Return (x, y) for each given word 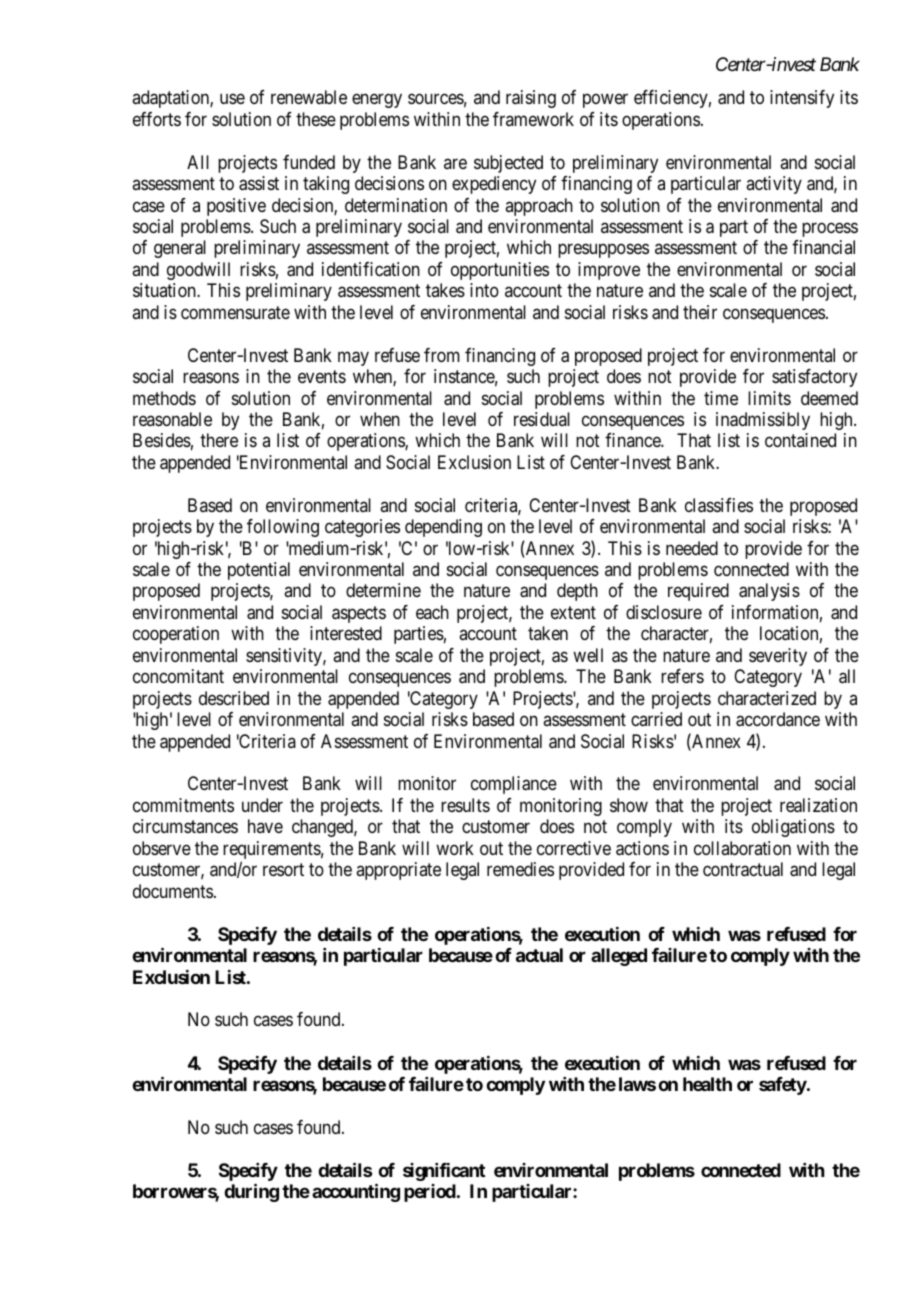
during (251, 1192)
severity (778, 657)
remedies (520, 869)
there (219, 440)
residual (542, 419)
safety (783, 1086)
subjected (508, 164)
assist (259, 183)
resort (283, 869)
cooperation (176, 635)
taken (548, 633)
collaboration (742, 848)
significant (444, 1172)
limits (769, 398)
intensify (802, 99)
